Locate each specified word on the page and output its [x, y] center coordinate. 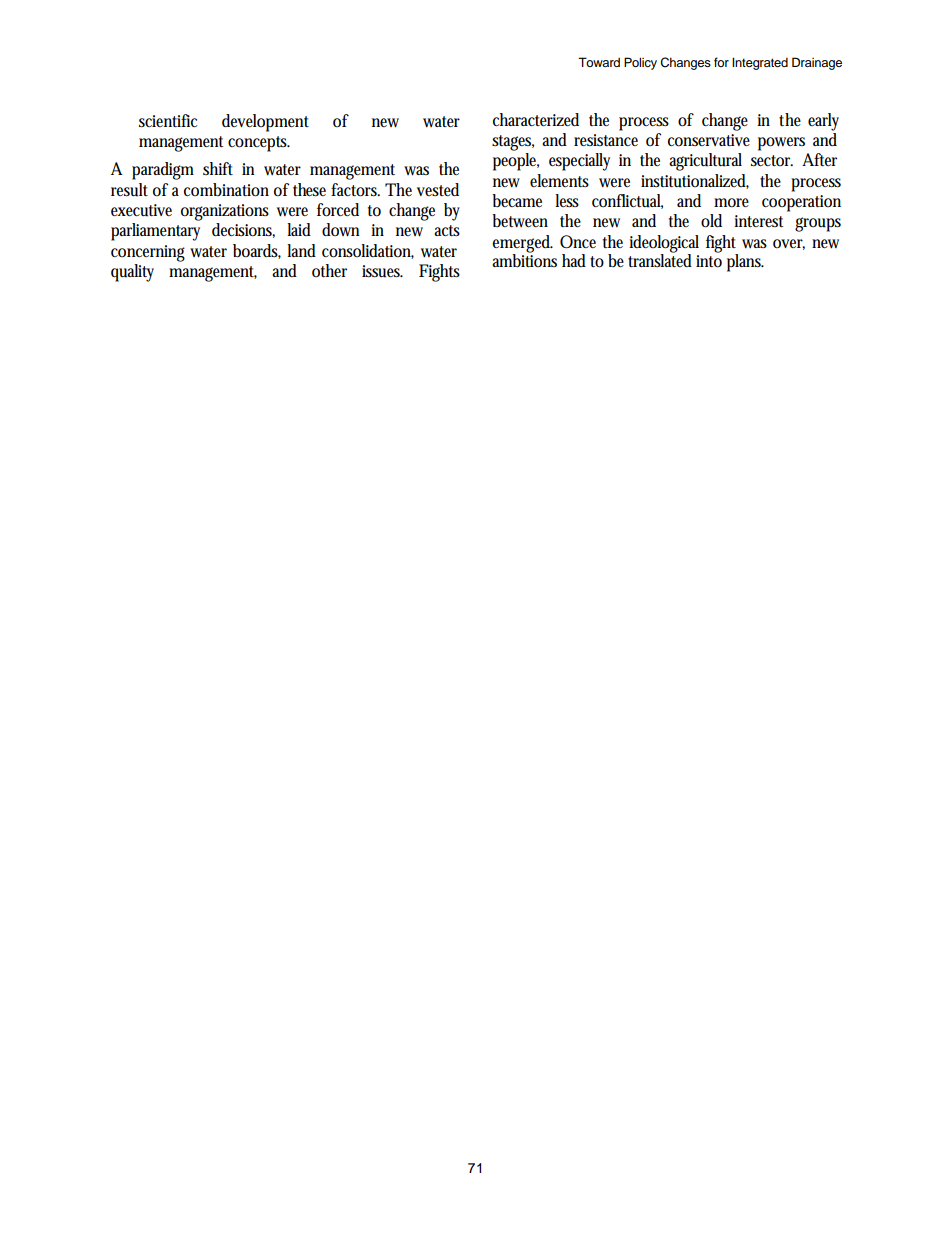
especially [579, 162]
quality [132, 273]
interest [758, 221]
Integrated [760, 63]
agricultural [705, 162]
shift [218, 168]
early [823, 122]
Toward [599, 62]
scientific [168, 121]
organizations [225, 212]
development [265, 123]
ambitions [524, 260]
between [520, 221]
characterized [536, 119]
